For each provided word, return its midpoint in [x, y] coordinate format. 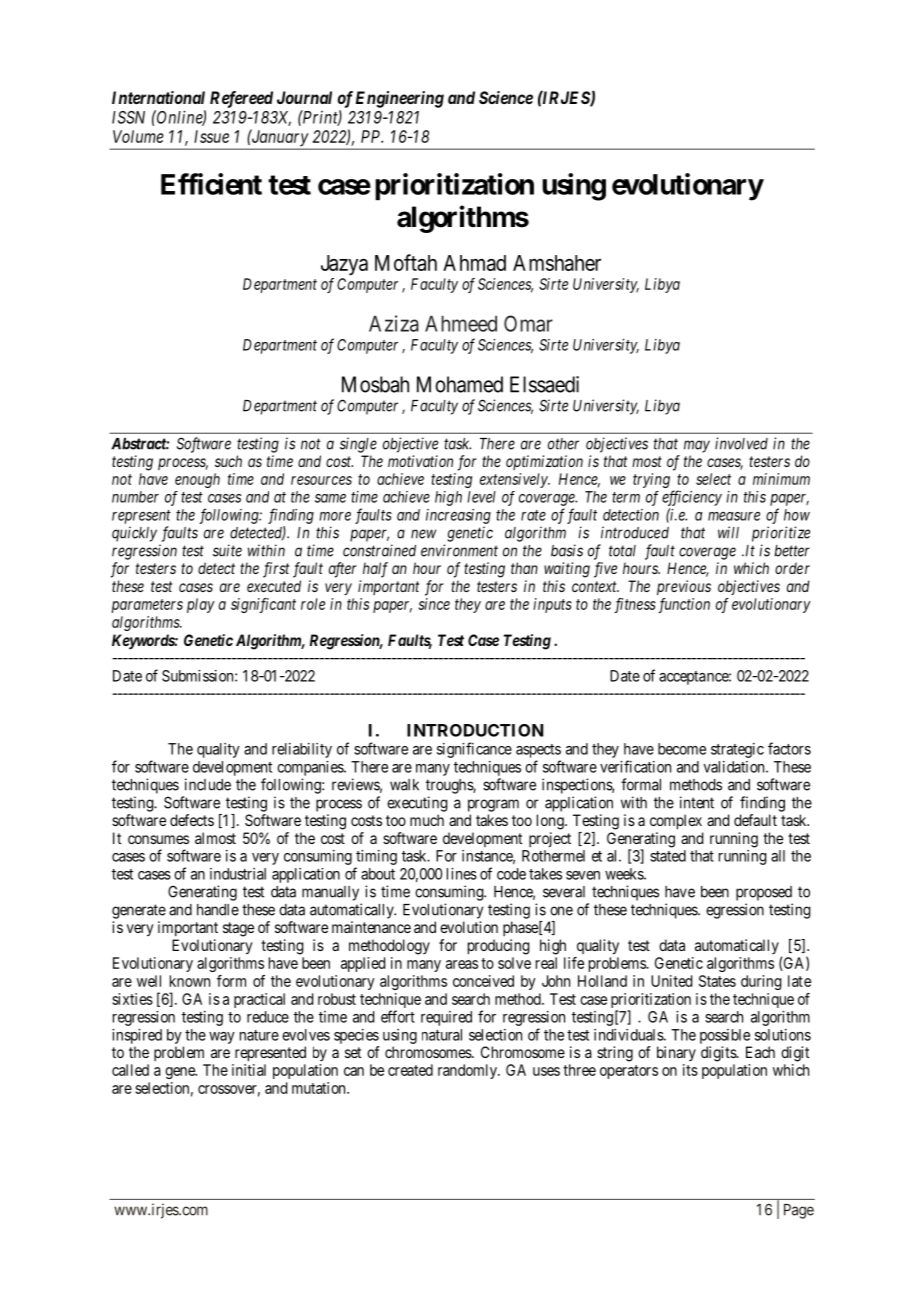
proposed [764, 893]
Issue [211, 136]
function [684, 605]
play [201, 605]
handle [218, 910]
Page [799, 1211]
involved [741, 443]
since [434, 604]
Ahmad [474, 263]
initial [249, 1070]
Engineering [400, 99]
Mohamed [460, 384]
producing [499, 947]
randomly [468, 1071]
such [228, 461]
